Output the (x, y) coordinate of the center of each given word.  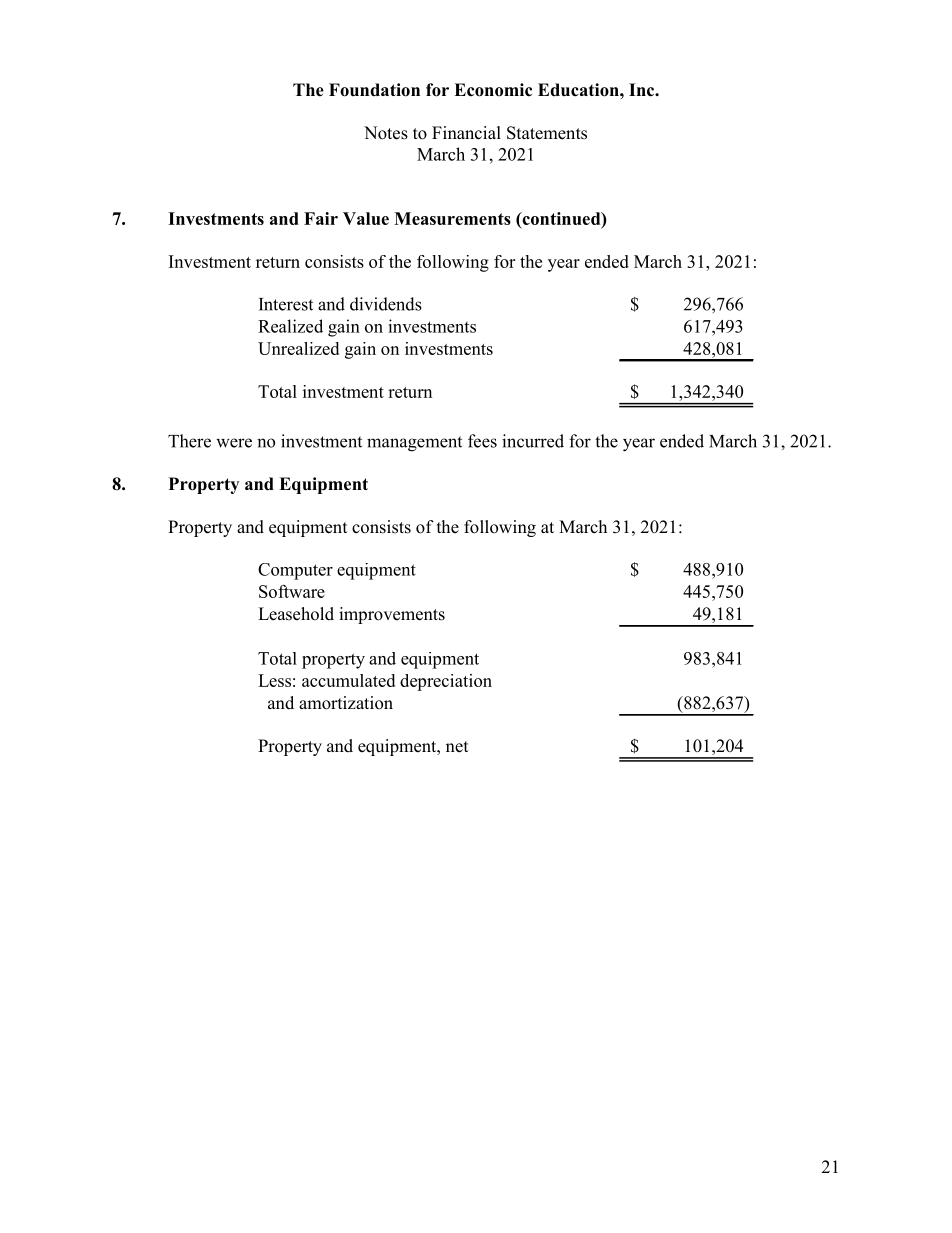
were (234, 443)
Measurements (452, 218)
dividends (386, 304)
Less (274, 680)
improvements (392, 615)
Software (292, 591)
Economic (493, 90)
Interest (286, 304)
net (457, 747)
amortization (346, 703)
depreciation (446, 682)
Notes (386, 133)
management (414, 444)
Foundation (374, 90)
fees (482, 441)
